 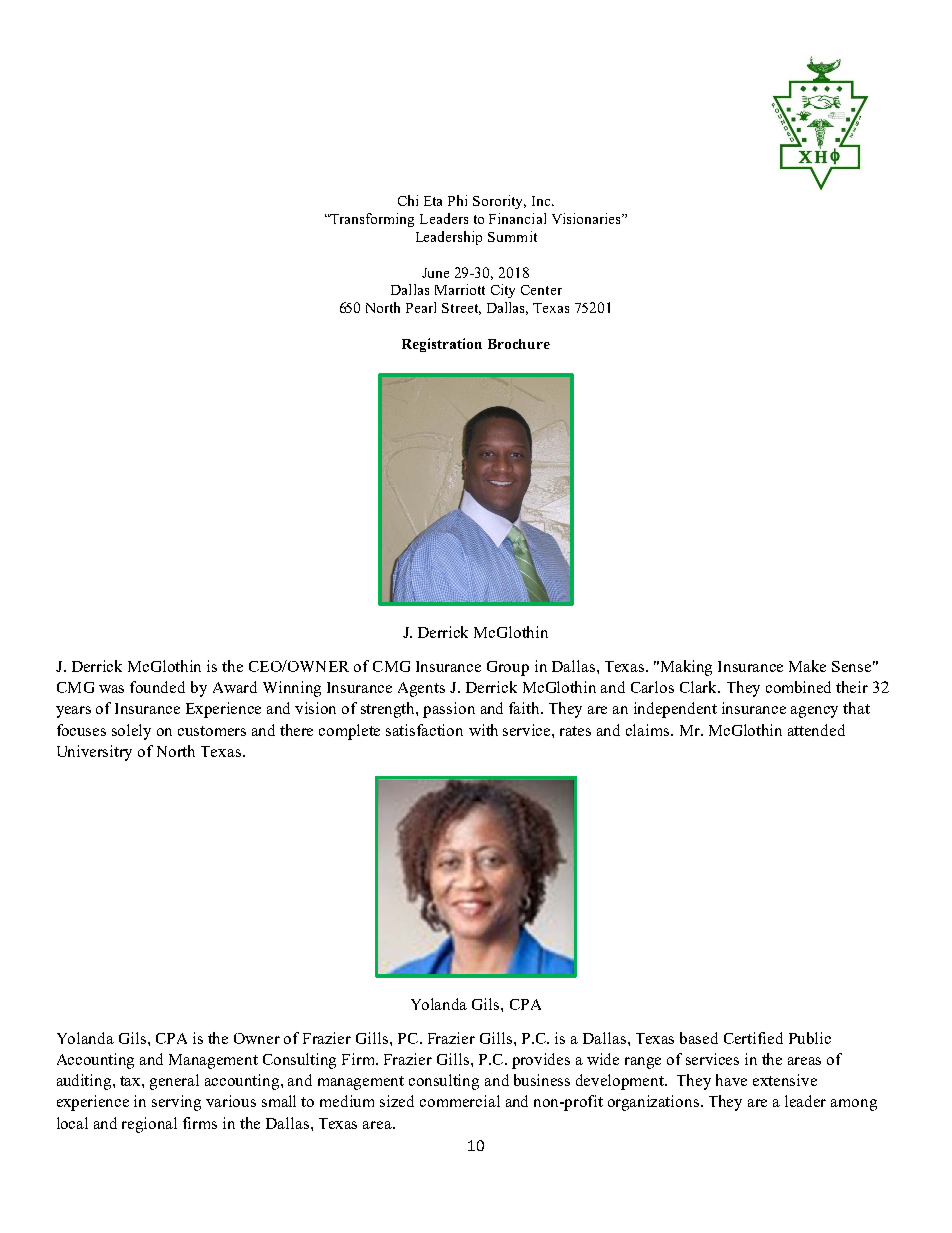 What do you see at coordinates (807, 666) in the image?
I see `Make` at bounding box center [807, 666].
